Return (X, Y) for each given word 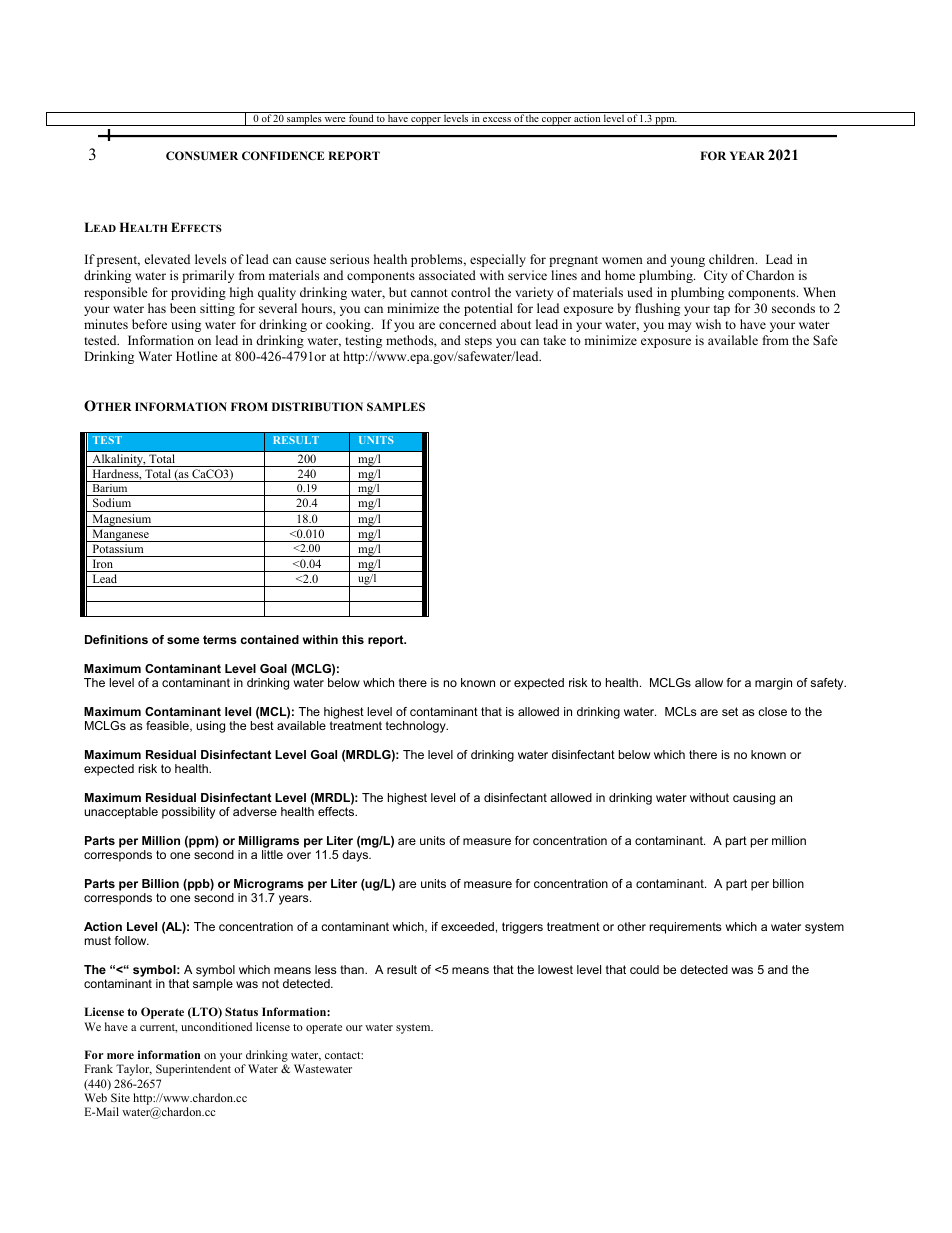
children (733, 259)
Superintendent (193, 1070)
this (353, 639)
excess (497, 121)
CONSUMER (202, 155)
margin (773, 684)
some (183, 640)
